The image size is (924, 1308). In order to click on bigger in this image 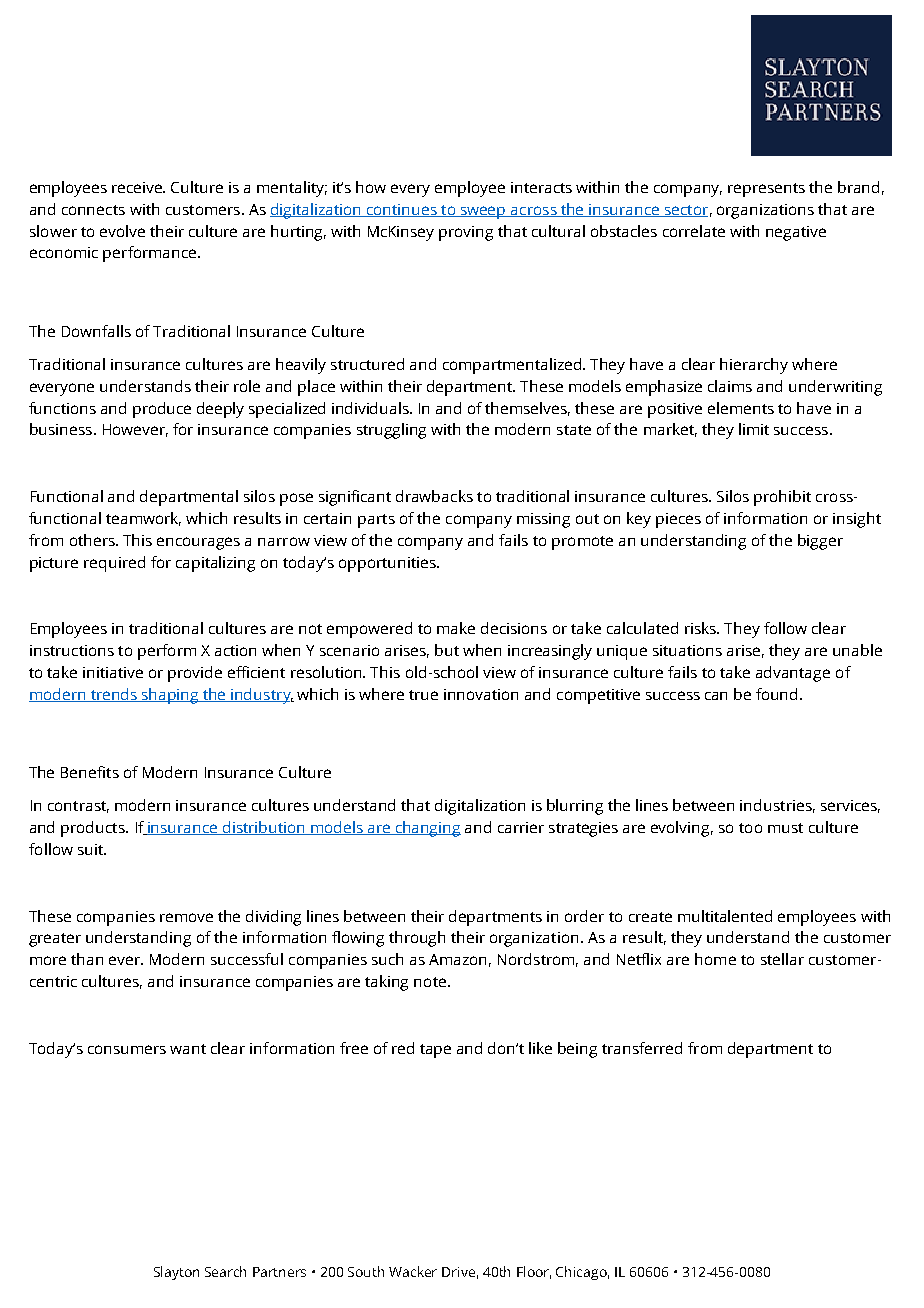, I will do `click(820, 542)`.
